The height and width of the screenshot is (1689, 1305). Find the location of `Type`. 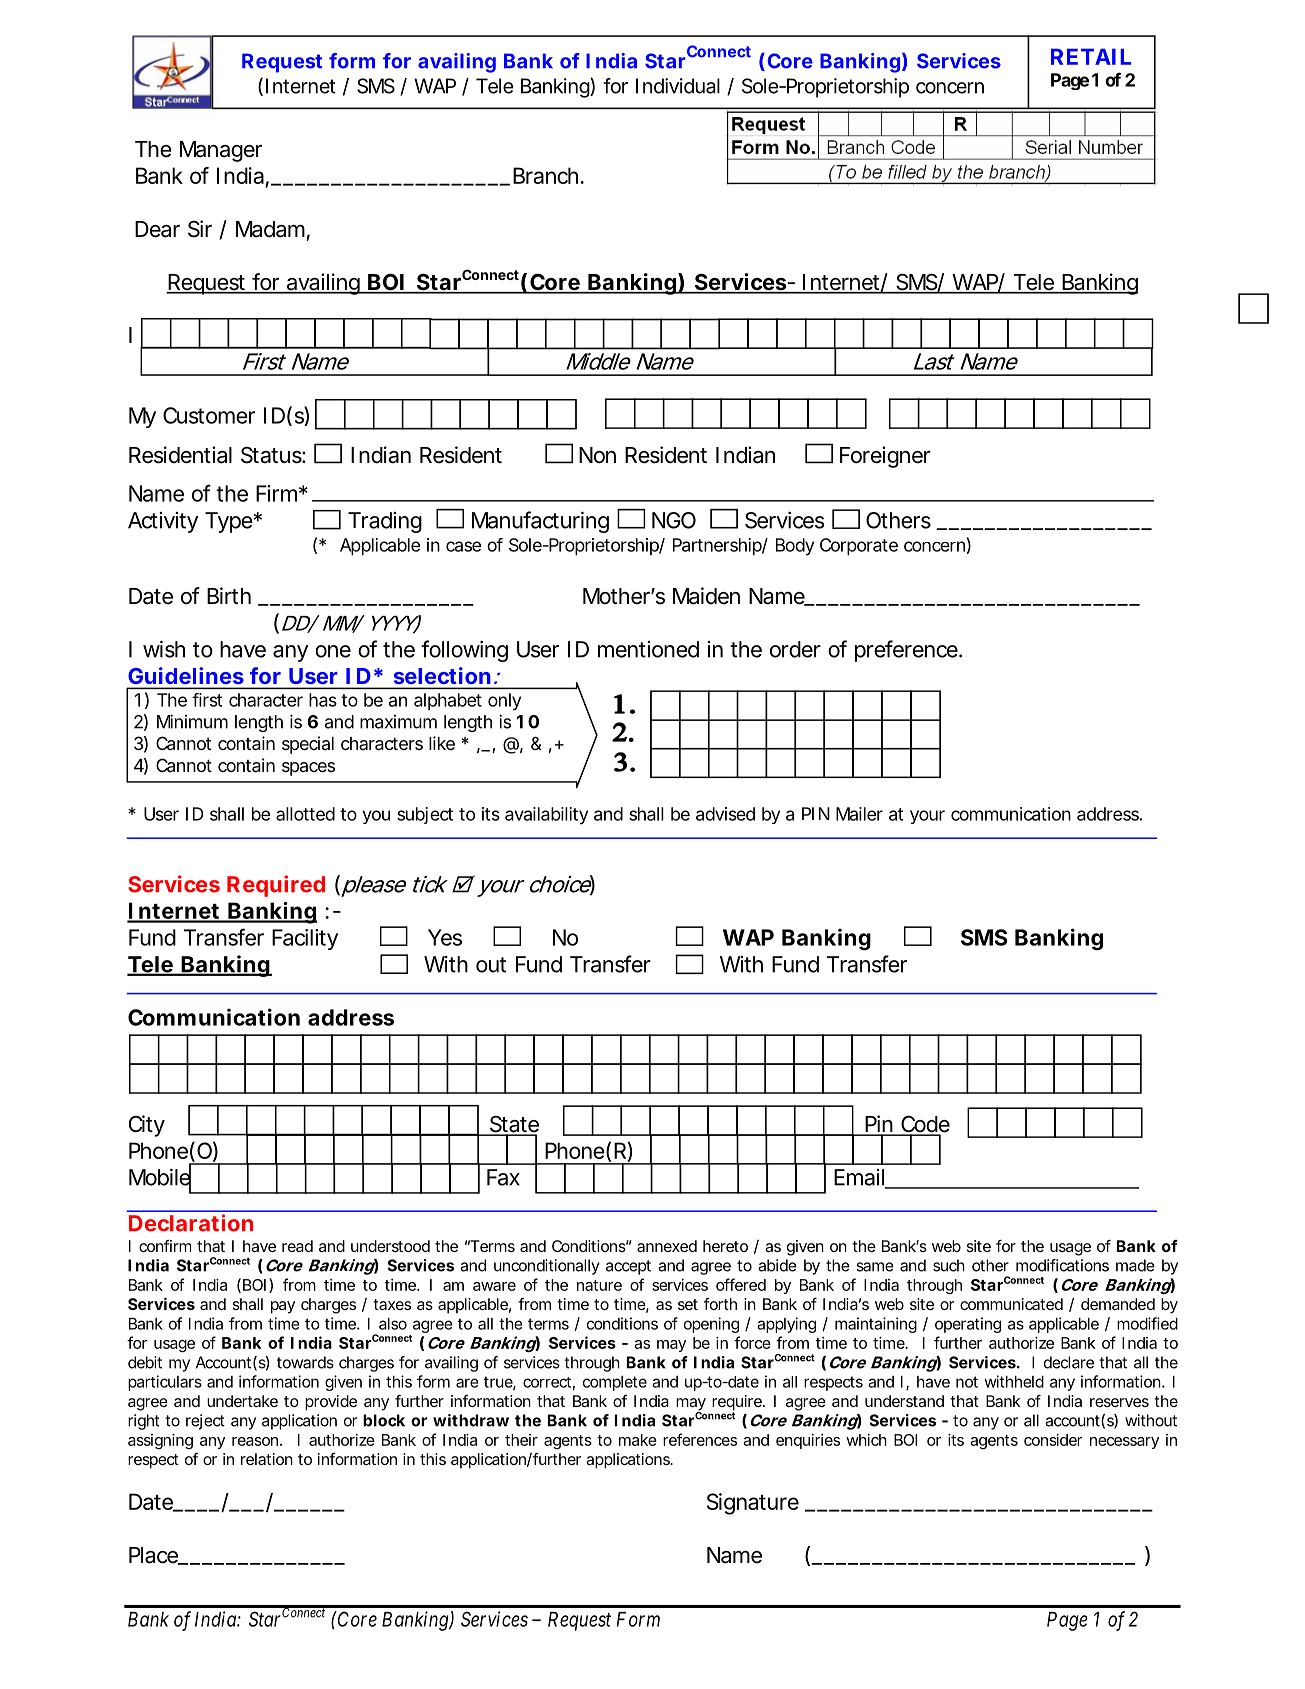

Type is located at coordinates (229, 522).
